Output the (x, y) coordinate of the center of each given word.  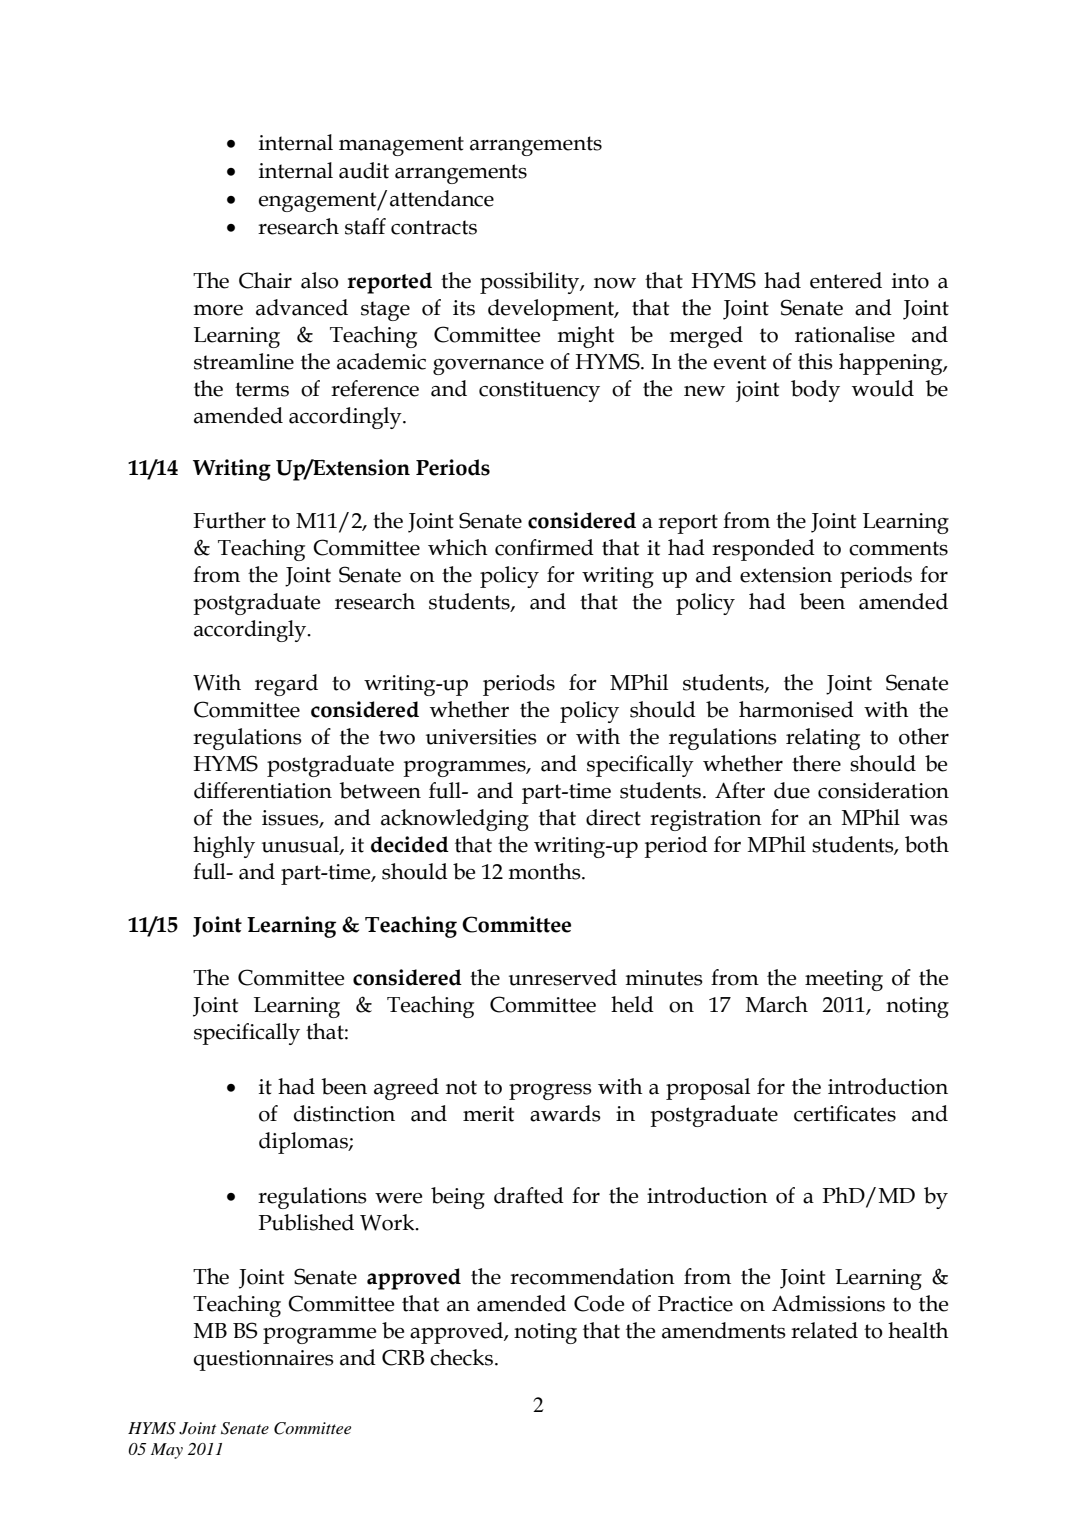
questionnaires (264, 1360)
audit (364, 170)
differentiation (263, 790)
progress (550, 1092)
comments (898, 548)
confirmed (544, 547)
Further (229, 520)
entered (846, 280)
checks (463, 1357)
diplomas (304, 1143)
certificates (845, 1113)
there (816, 763)
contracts (434, 227)
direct (613, 817)
